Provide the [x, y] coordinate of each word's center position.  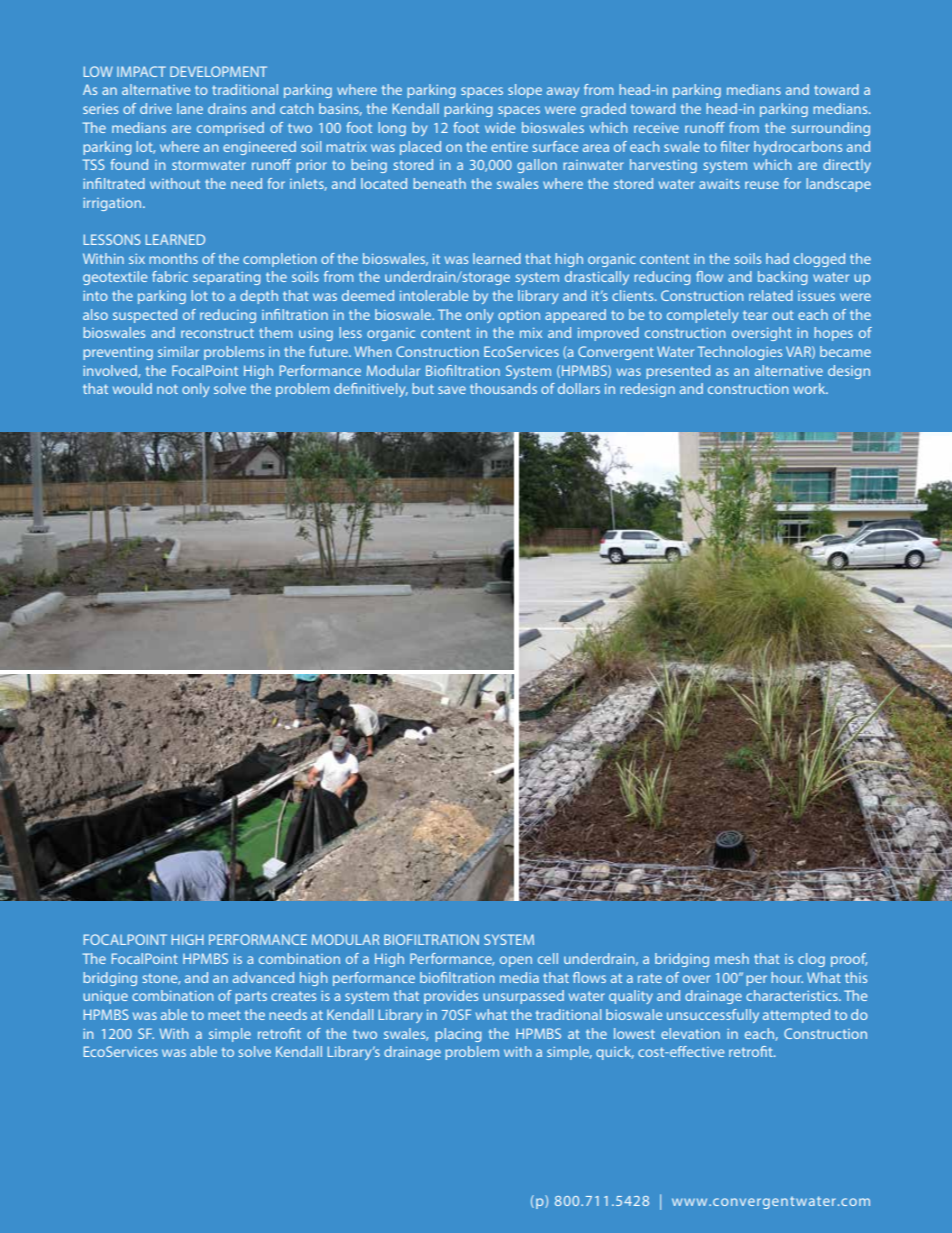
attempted [796, 1016]
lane [190, 108]
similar [178, 351]
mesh [732, 958]
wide [500, 127]
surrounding [830, 129]
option [519, 316]
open [516, 961]
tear [755, 315]
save [452, 390]
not [167, 389]
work [810, 388]
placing [458, 1035]
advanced [263, 977]
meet [224, 1015]
